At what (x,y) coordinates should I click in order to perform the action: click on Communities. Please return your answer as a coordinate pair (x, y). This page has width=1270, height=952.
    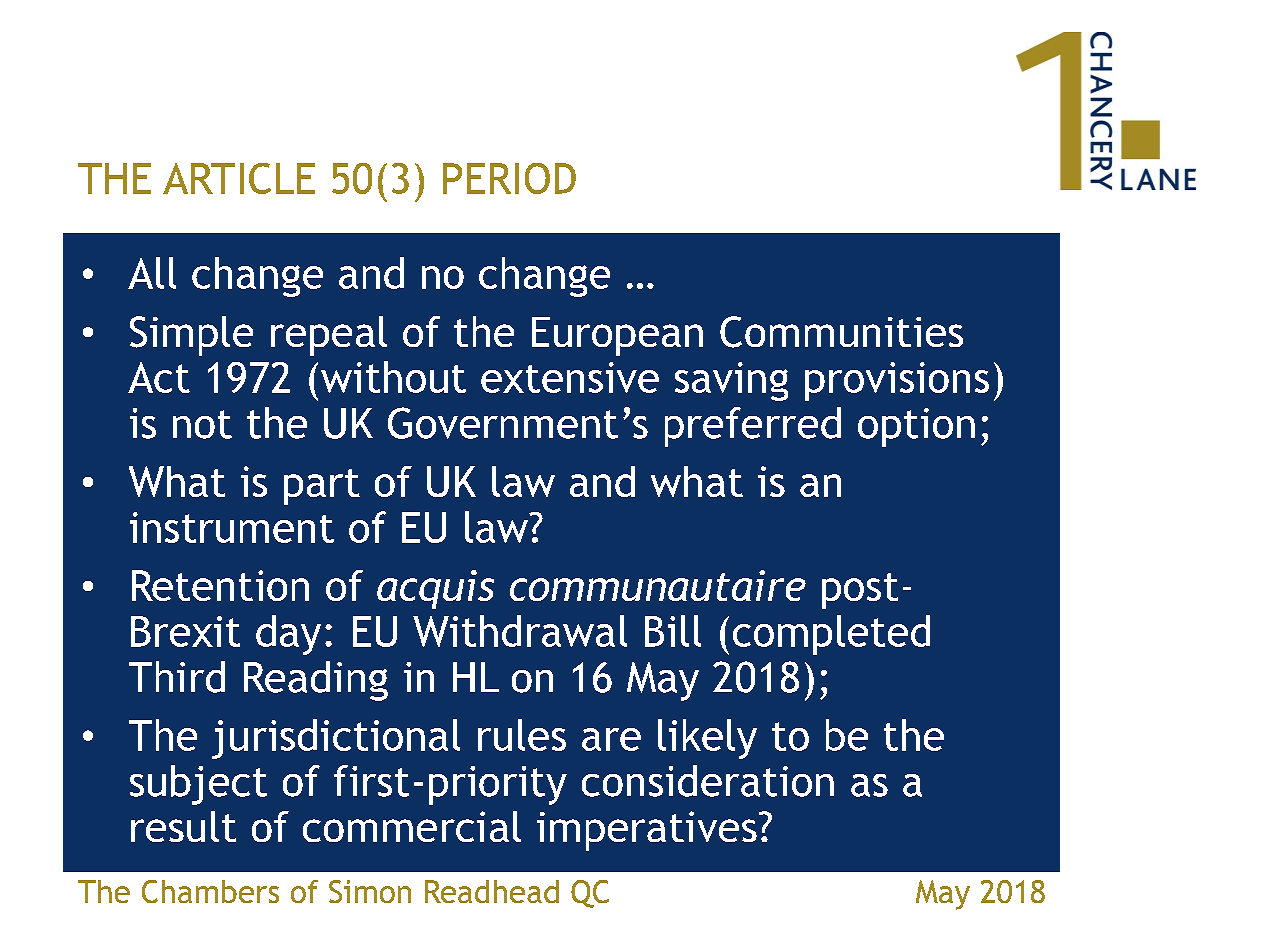
    Looking at the image, I should click on (841, 332).
